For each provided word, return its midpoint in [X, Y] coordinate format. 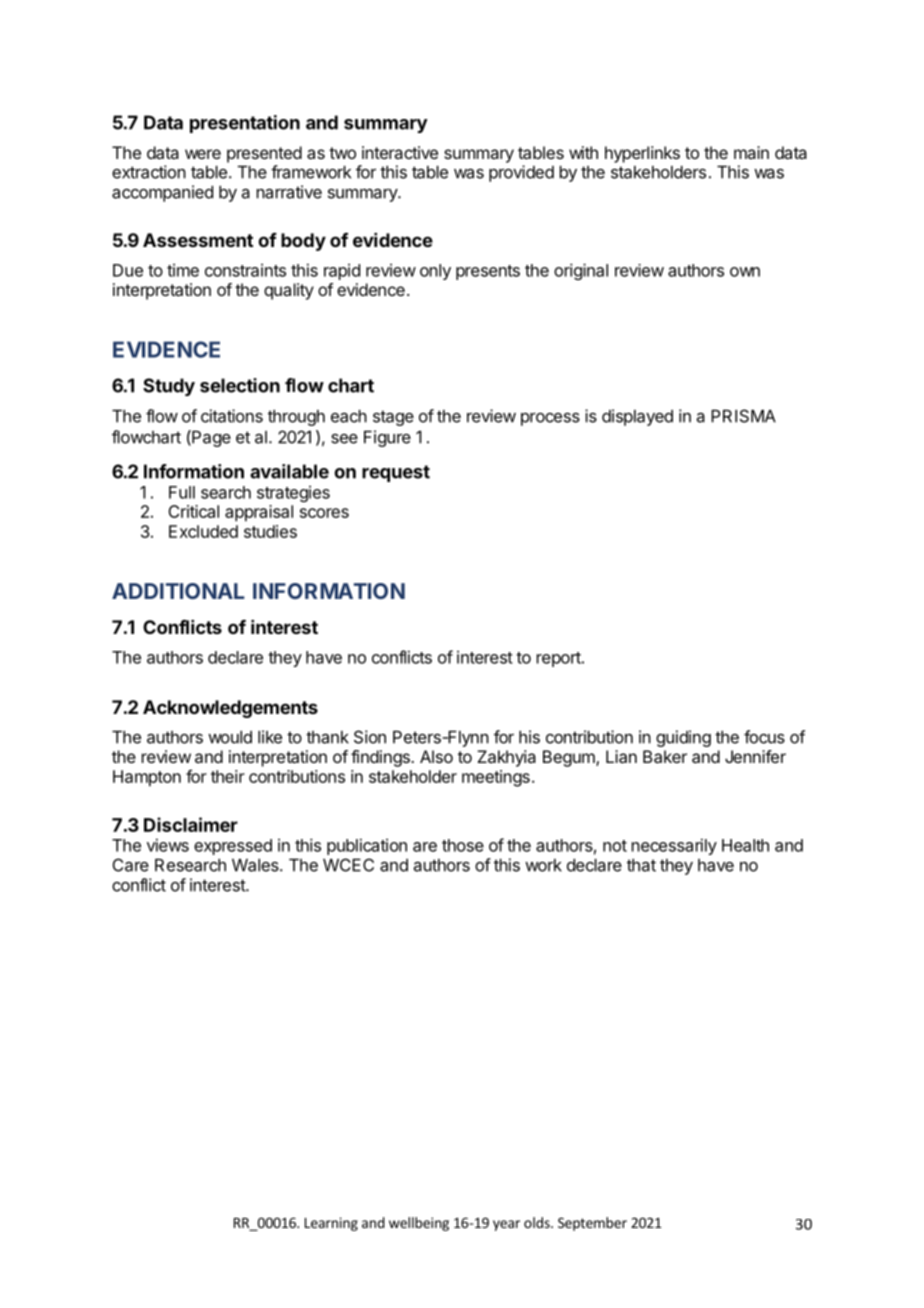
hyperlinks [642, 154]
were [203, 154]
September [592, 1224]
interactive [400, 152]
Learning [331, 1224]
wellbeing [419, 1224]
